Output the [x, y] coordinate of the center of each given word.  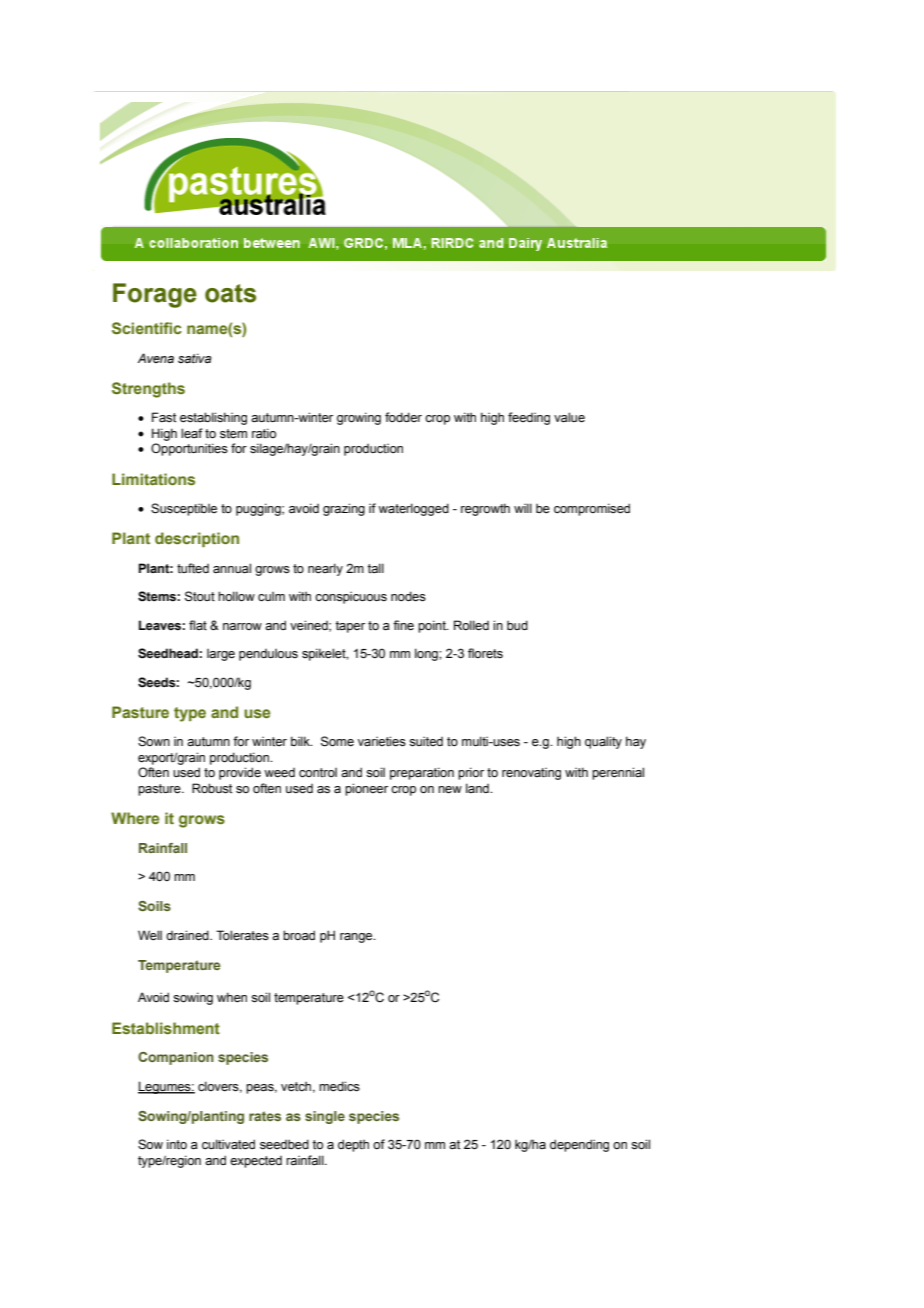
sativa [195, 358]
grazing [344, 509]
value [569, 417]
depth [353, 1145]
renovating [531, 773]
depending [579, 1145]
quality [603, 742]
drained [188, 935]
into [177, 1144]
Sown [154, 741]
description [197, 539]
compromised [592, 509]
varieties [382, 741]
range [357, 938]
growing [359, 418]
